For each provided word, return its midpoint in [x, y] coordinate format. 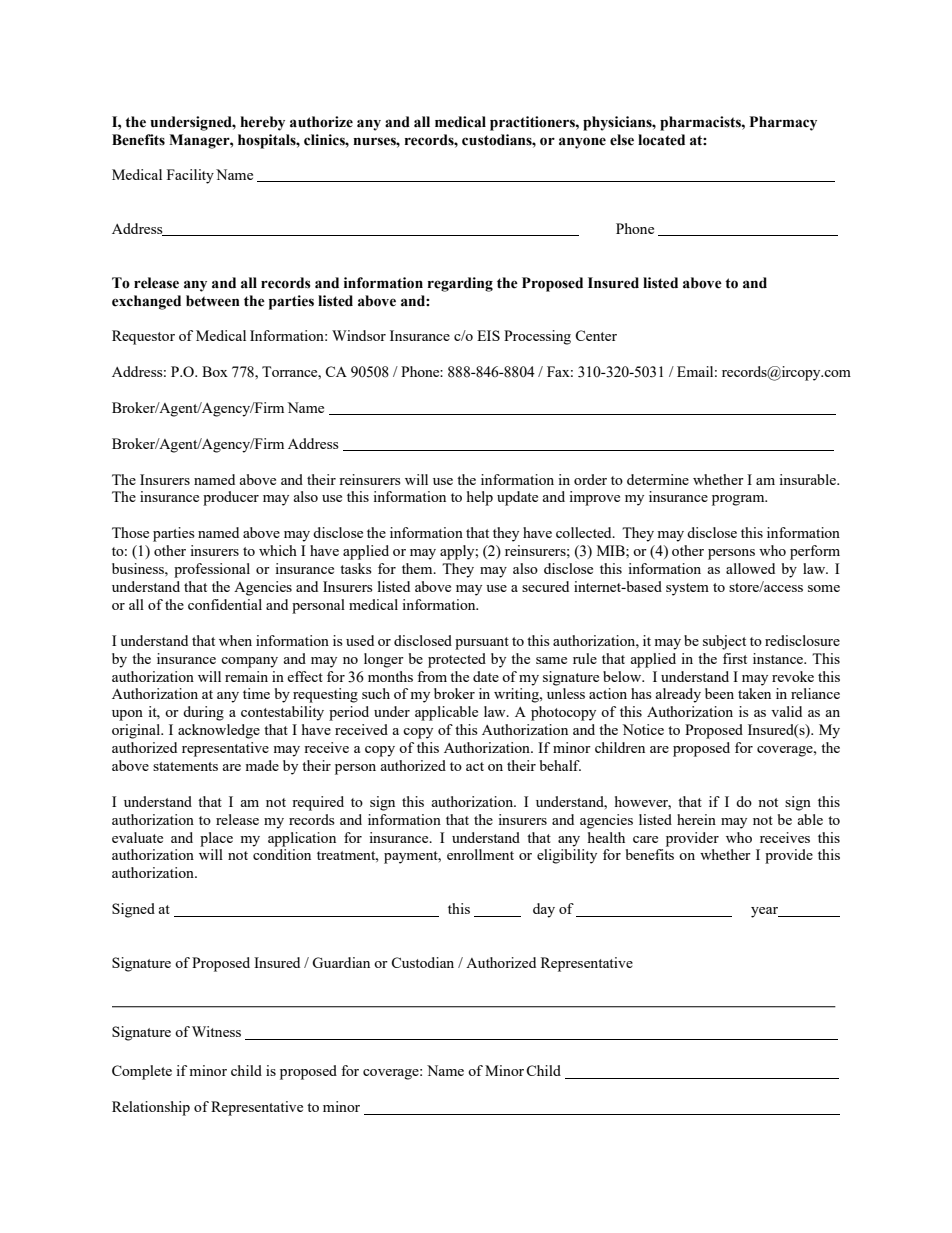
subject [724, 642]
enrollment [480, 854]
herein [696, 819]
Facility [190, 176]
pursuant [482, 643]
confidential [225, 604]
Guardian [341, 962]
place [216, 839]
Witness [216, 1031]
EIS [488, 335]
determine [658, 479]
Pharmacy [783, 123]
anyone [582, 143]
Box [215, 371]
